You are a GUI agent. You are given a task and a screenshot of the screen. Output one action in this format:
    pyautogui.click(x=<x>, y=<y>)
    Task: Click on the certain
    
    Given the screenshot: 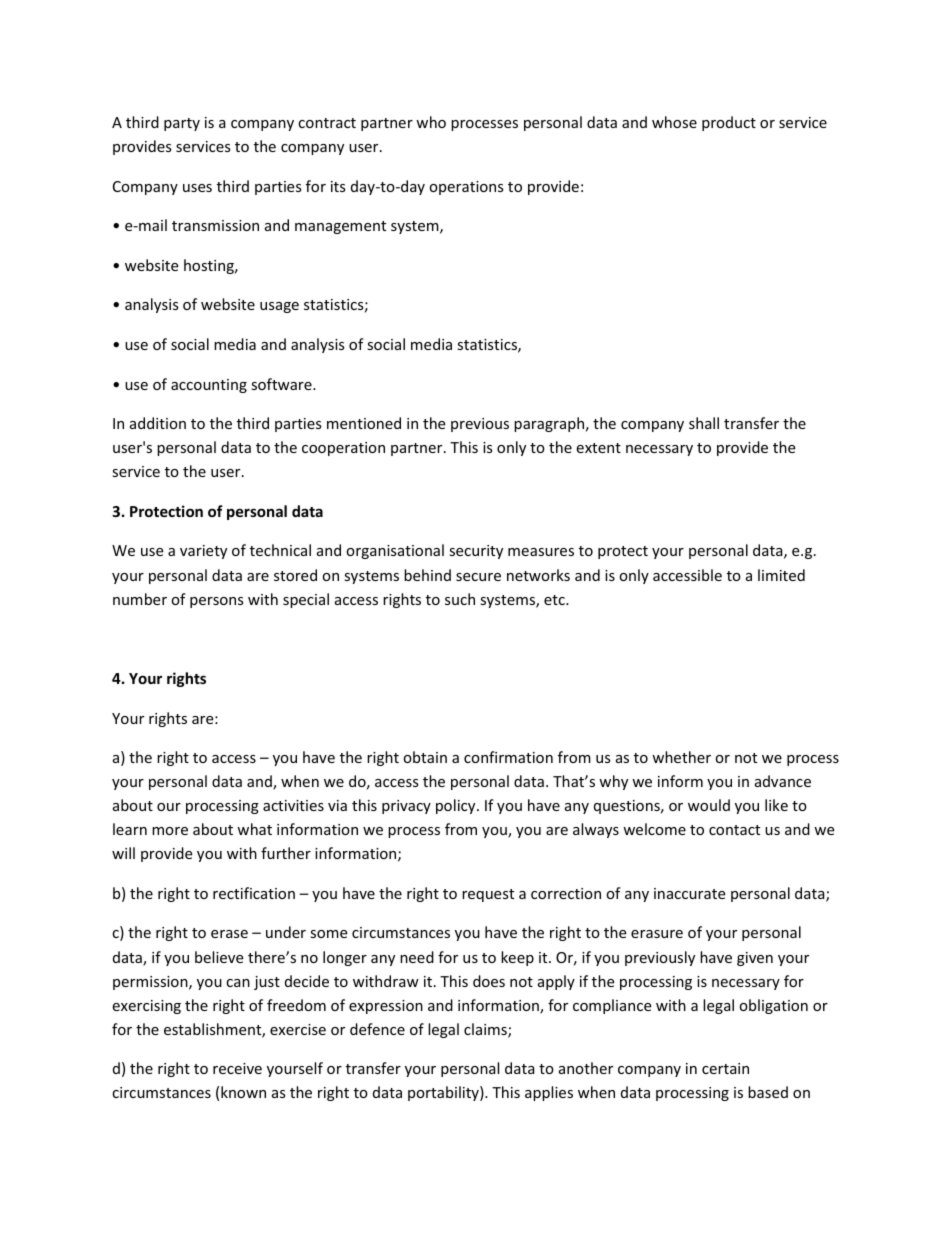 What is the action you would take?
    pyautogui.click(x=725, y=1068)
